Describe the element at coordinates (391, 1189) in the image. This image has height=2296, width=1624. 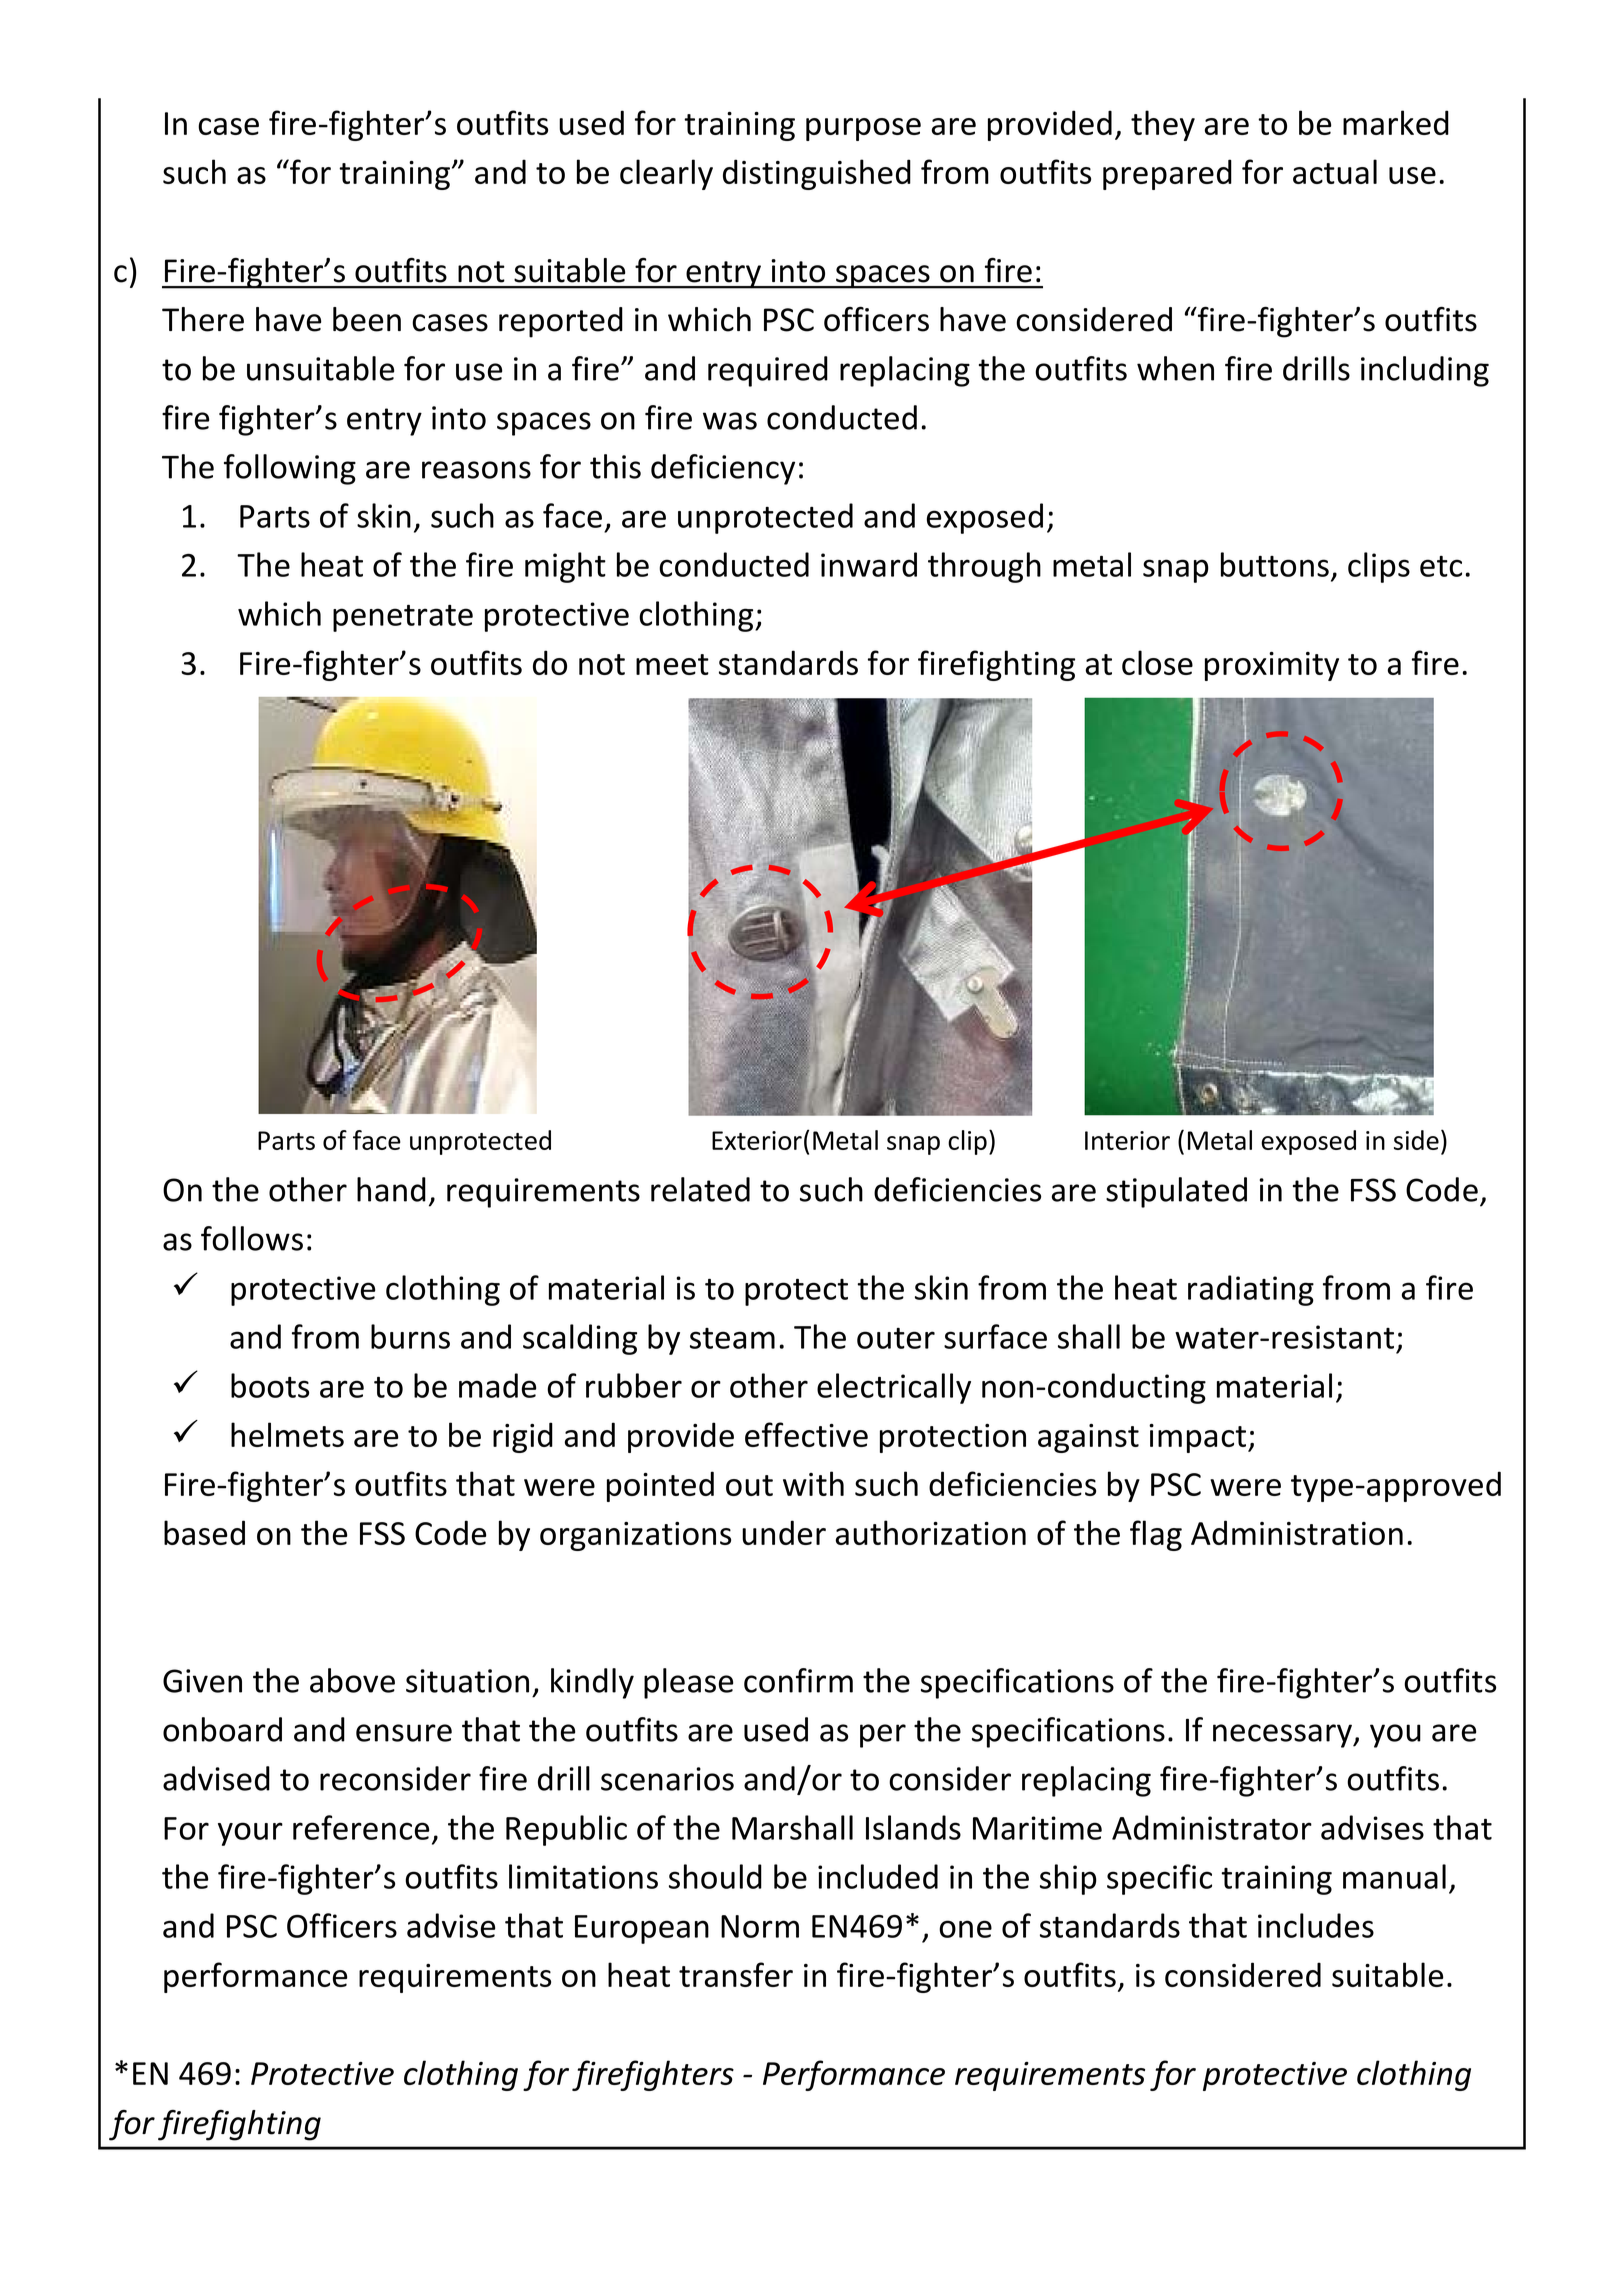
I see `hand` at that location.
